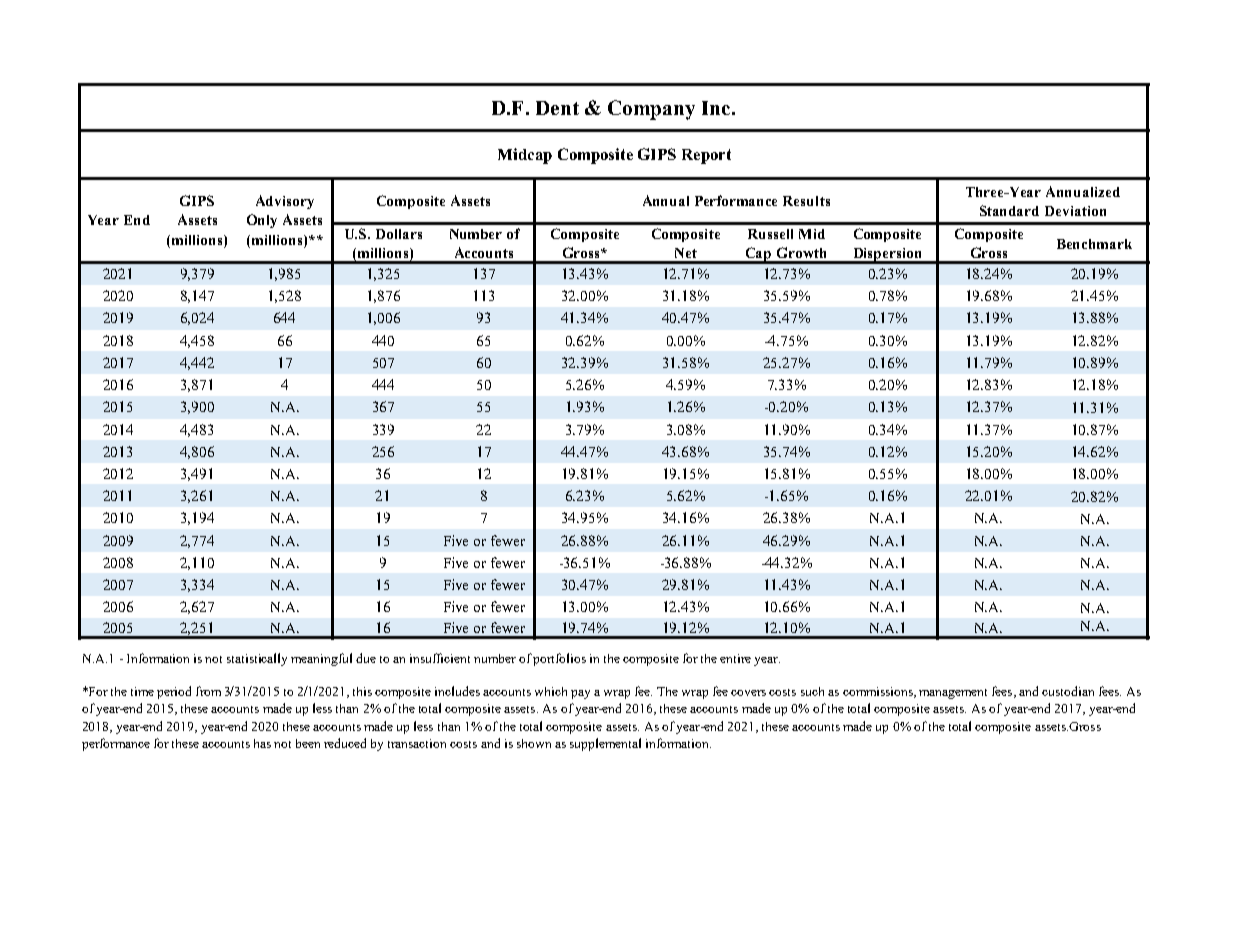  Describe the element at coordinates (605, 744) in the image. I see `supplemental` at that location.
